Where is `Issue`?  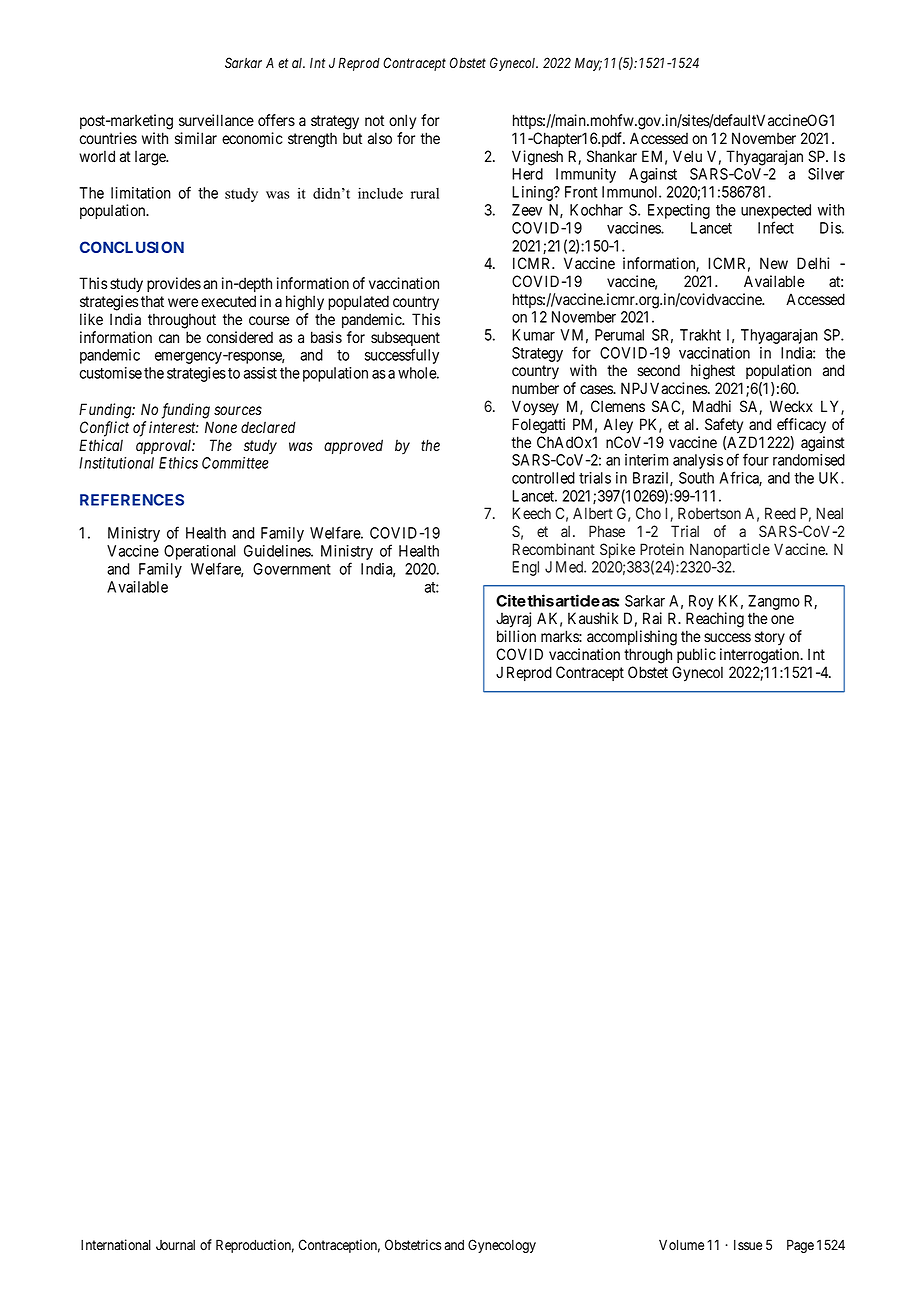
Issue is located at coordinates (748, 1245).
